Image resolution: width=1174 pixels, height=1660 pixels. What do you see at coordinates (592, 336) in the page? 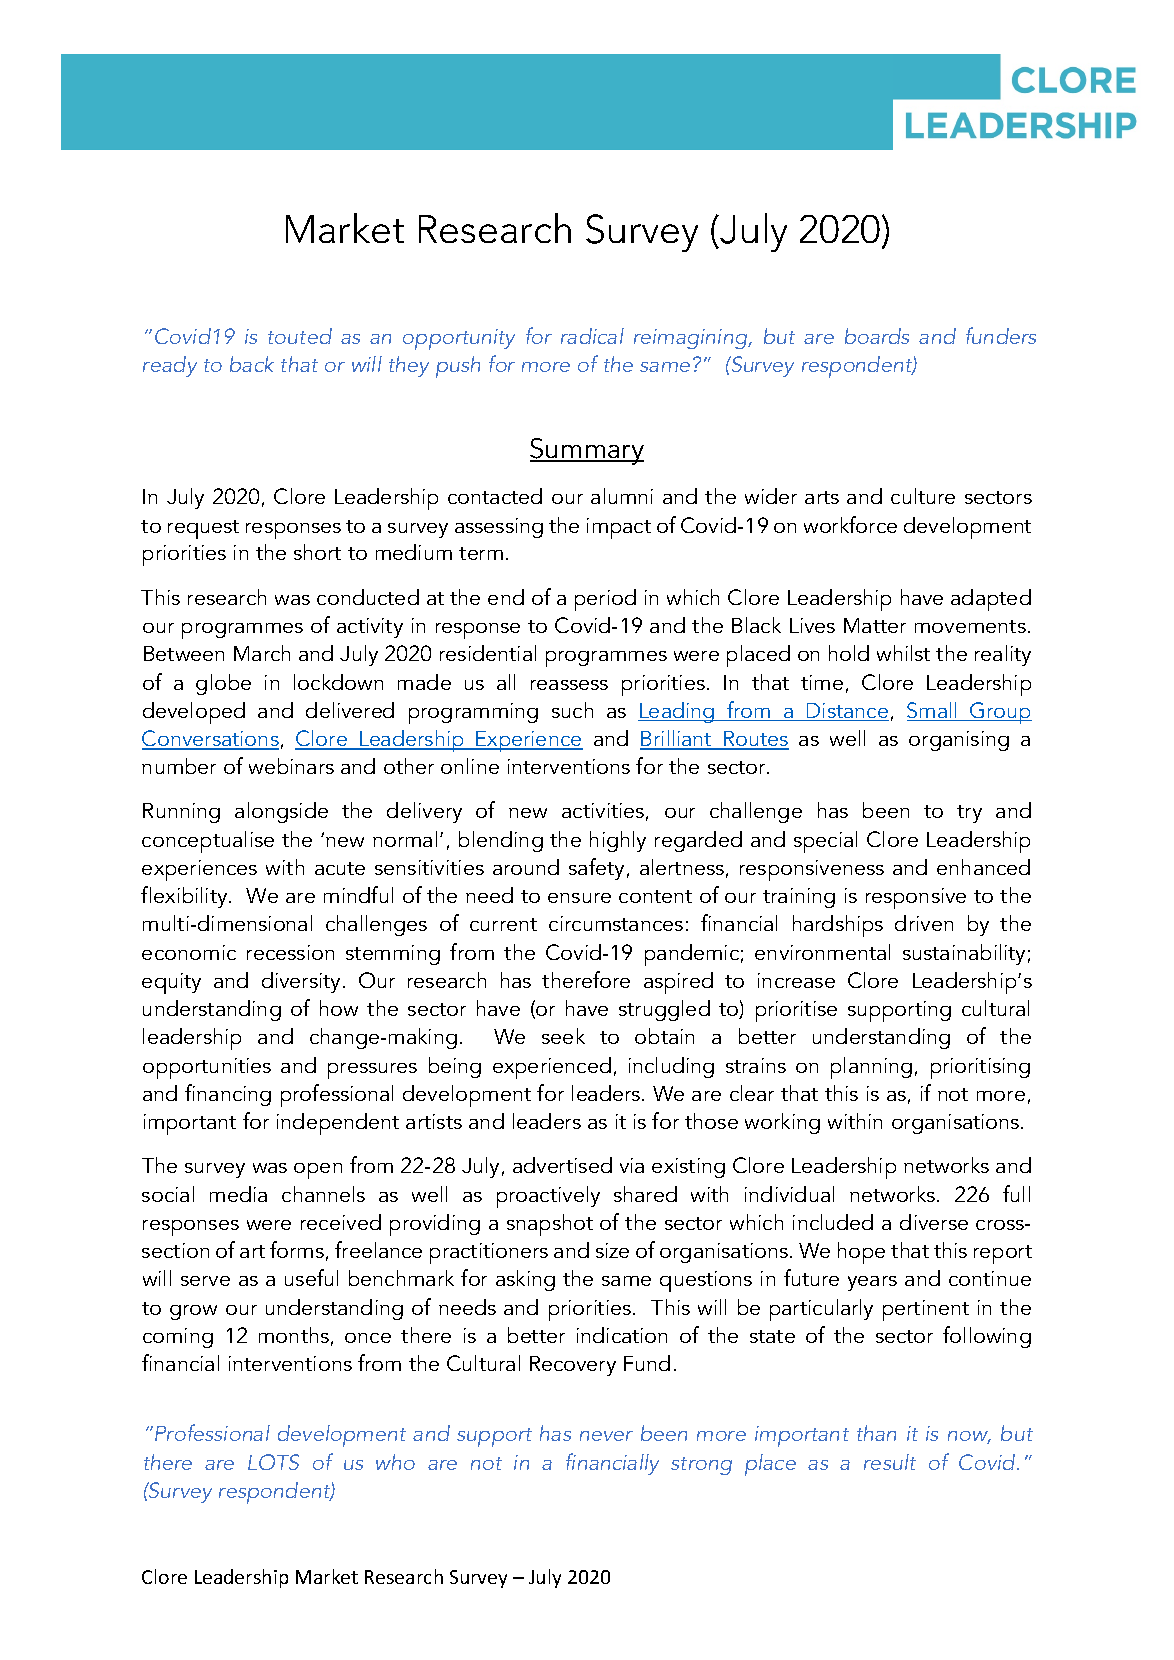
I see `radical` at bounding box center [592, 336].
